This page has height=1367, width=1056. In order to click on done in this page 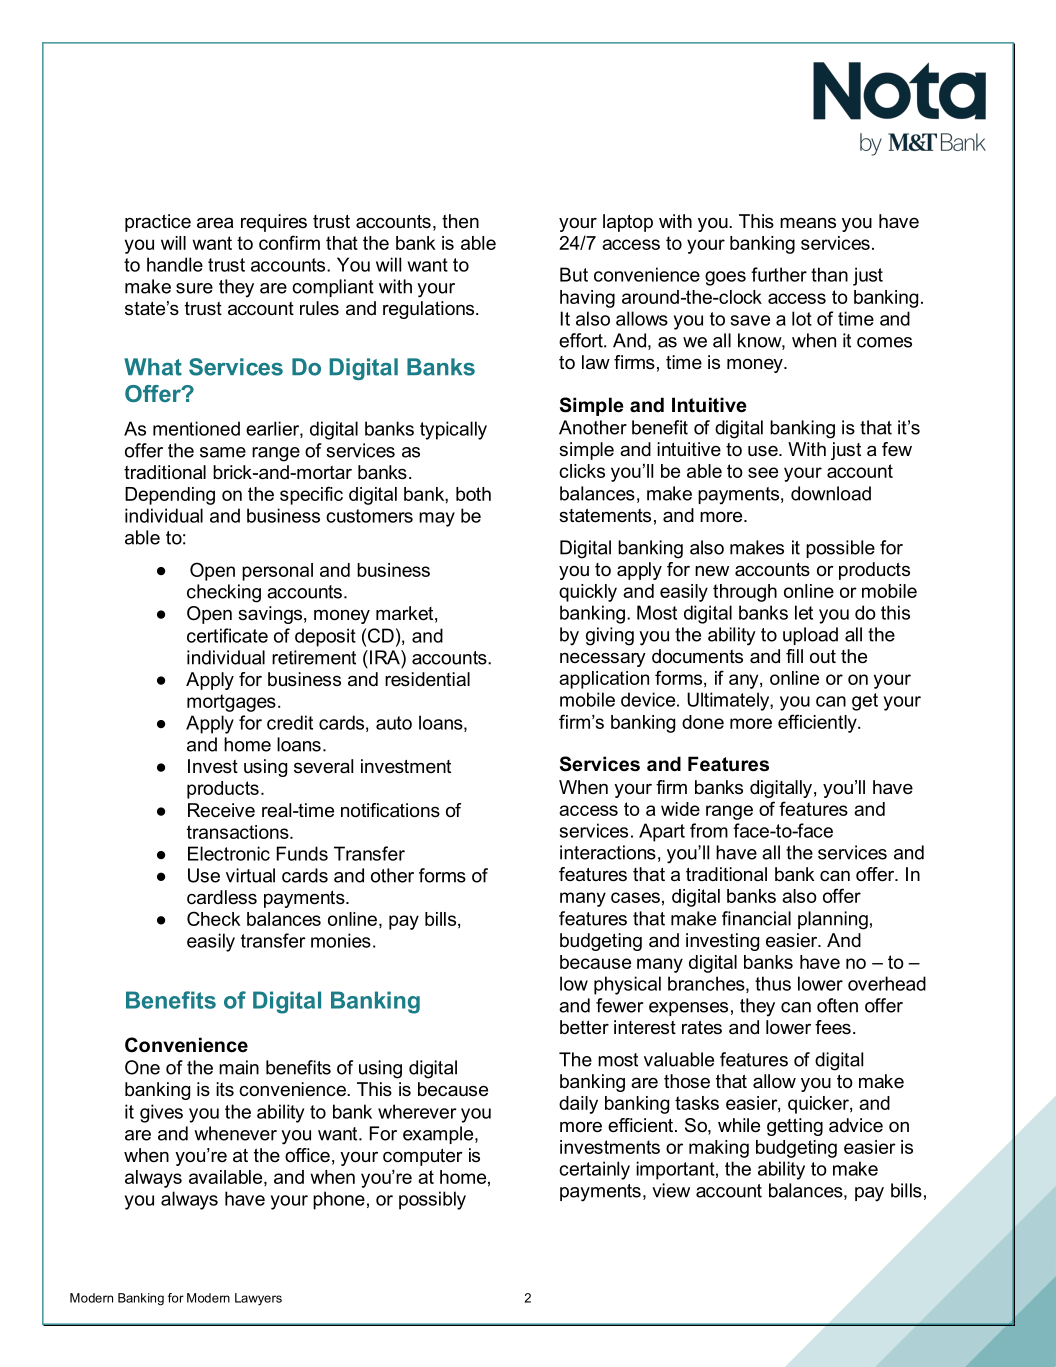, I will do `click(703, 722)`.
